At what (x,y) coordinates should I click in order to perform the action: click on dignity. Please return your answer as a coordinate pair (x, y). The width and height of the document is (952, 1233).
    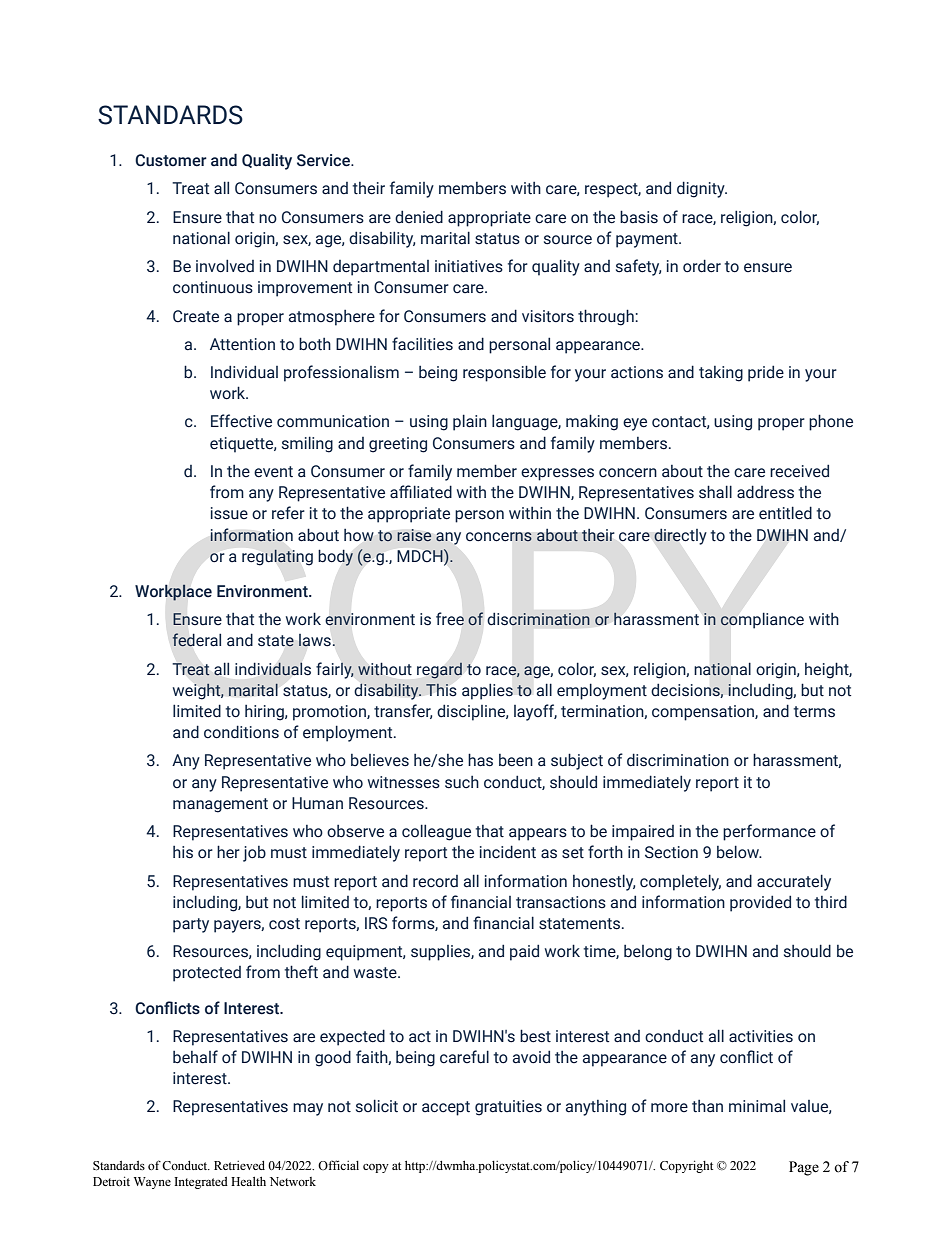
    Looking at the image, I should click on (702, 189).
